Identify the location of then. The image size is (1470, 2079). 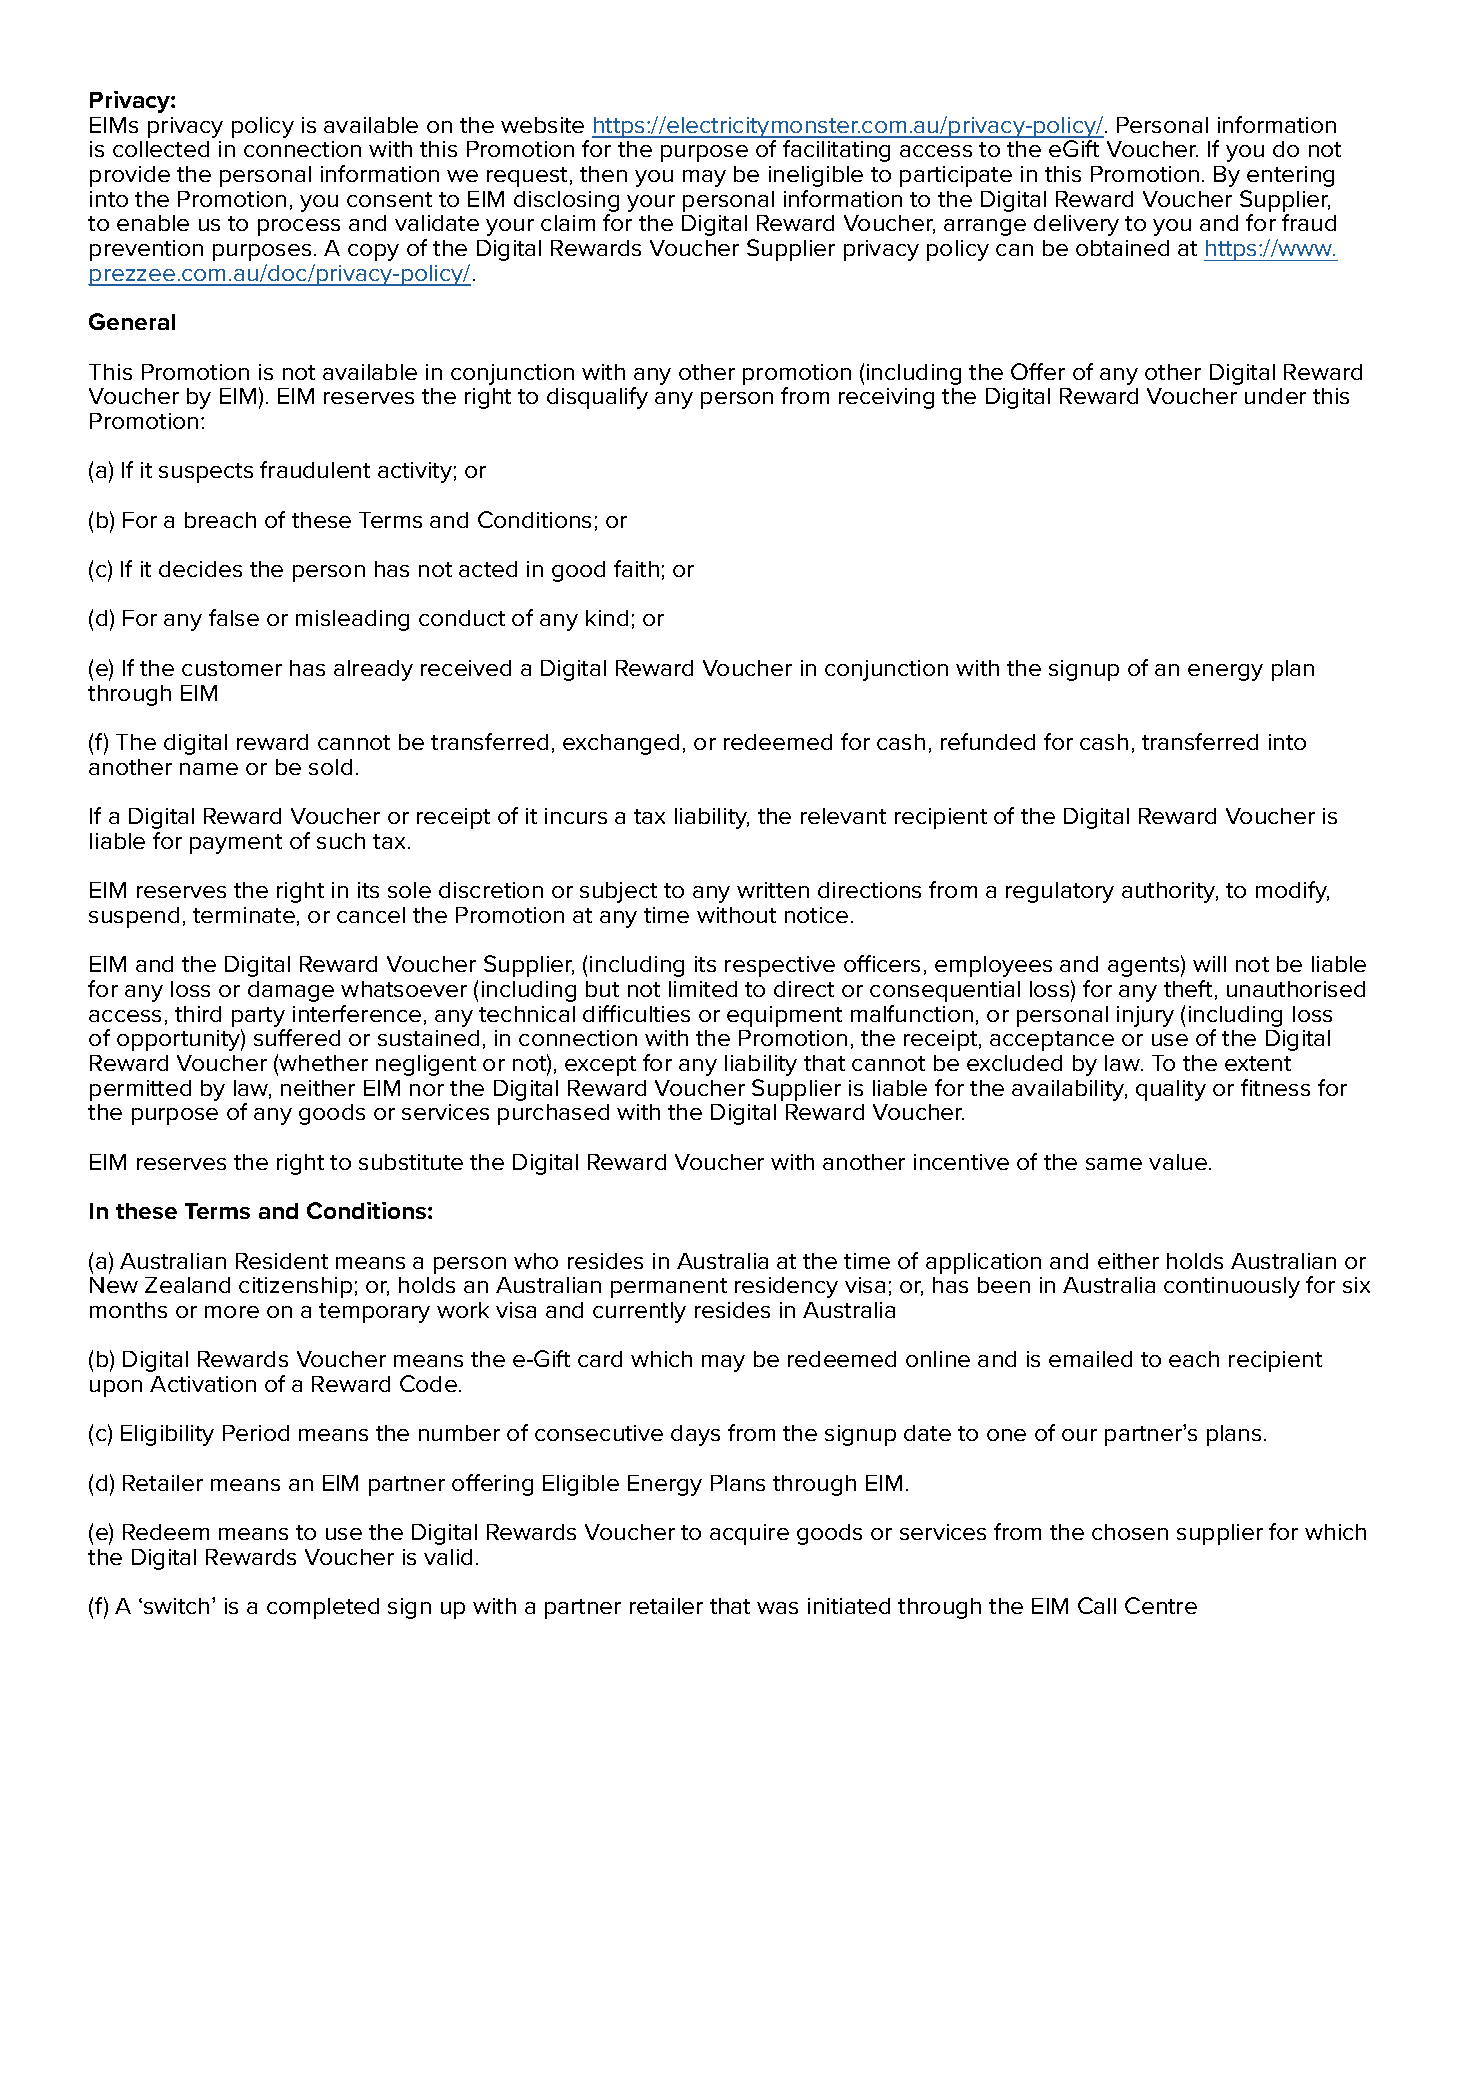
(603, 174).
